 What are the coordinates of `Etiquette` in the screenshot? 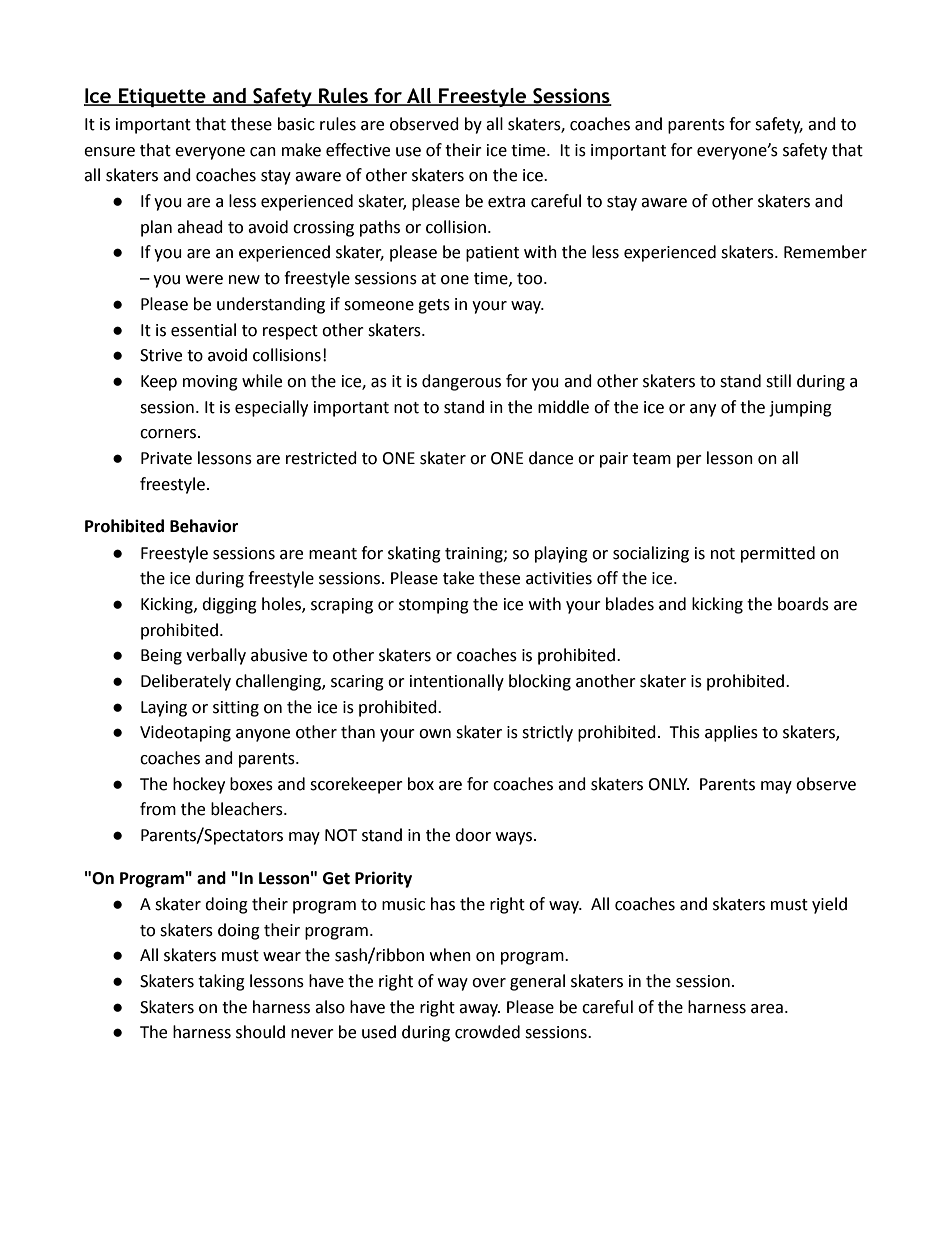 It's located at (162, 97).
